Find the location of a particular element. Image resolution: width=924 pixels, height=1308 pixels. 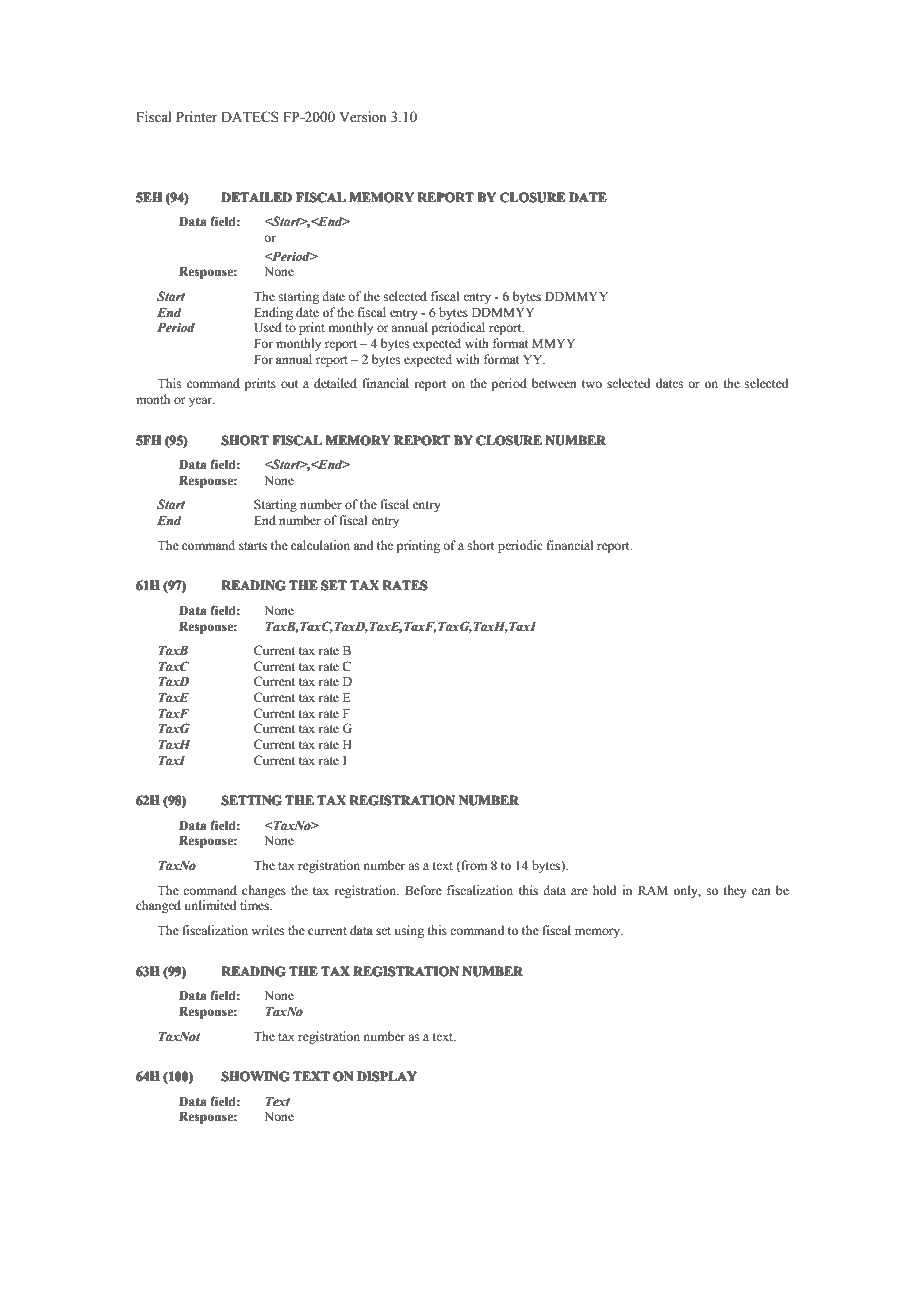

Version is located at coordinates (363, 117).
